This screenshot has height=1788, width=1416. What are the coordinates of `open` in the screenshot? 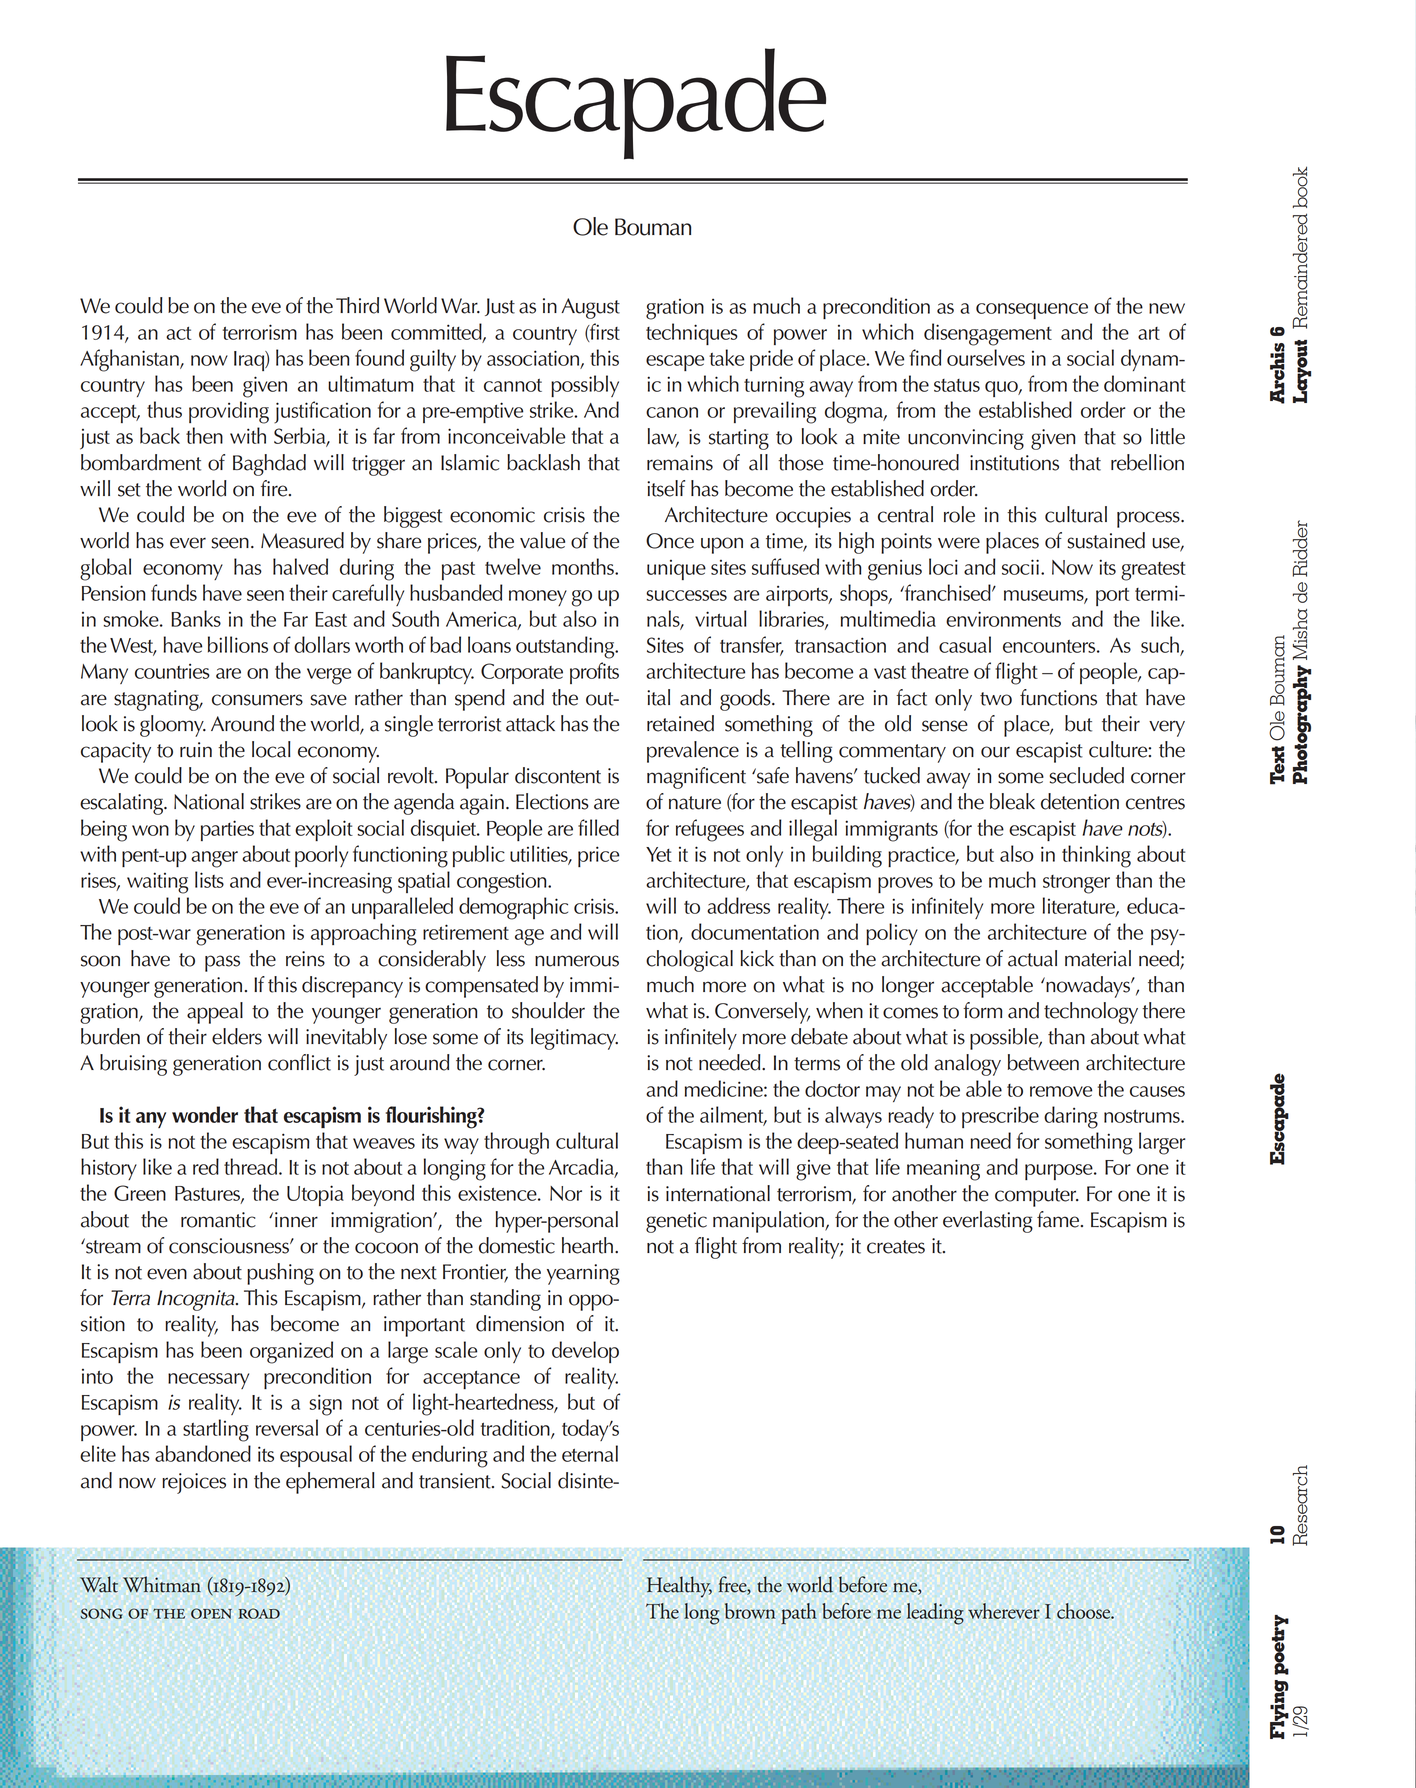 It's located at (211, 1613).
